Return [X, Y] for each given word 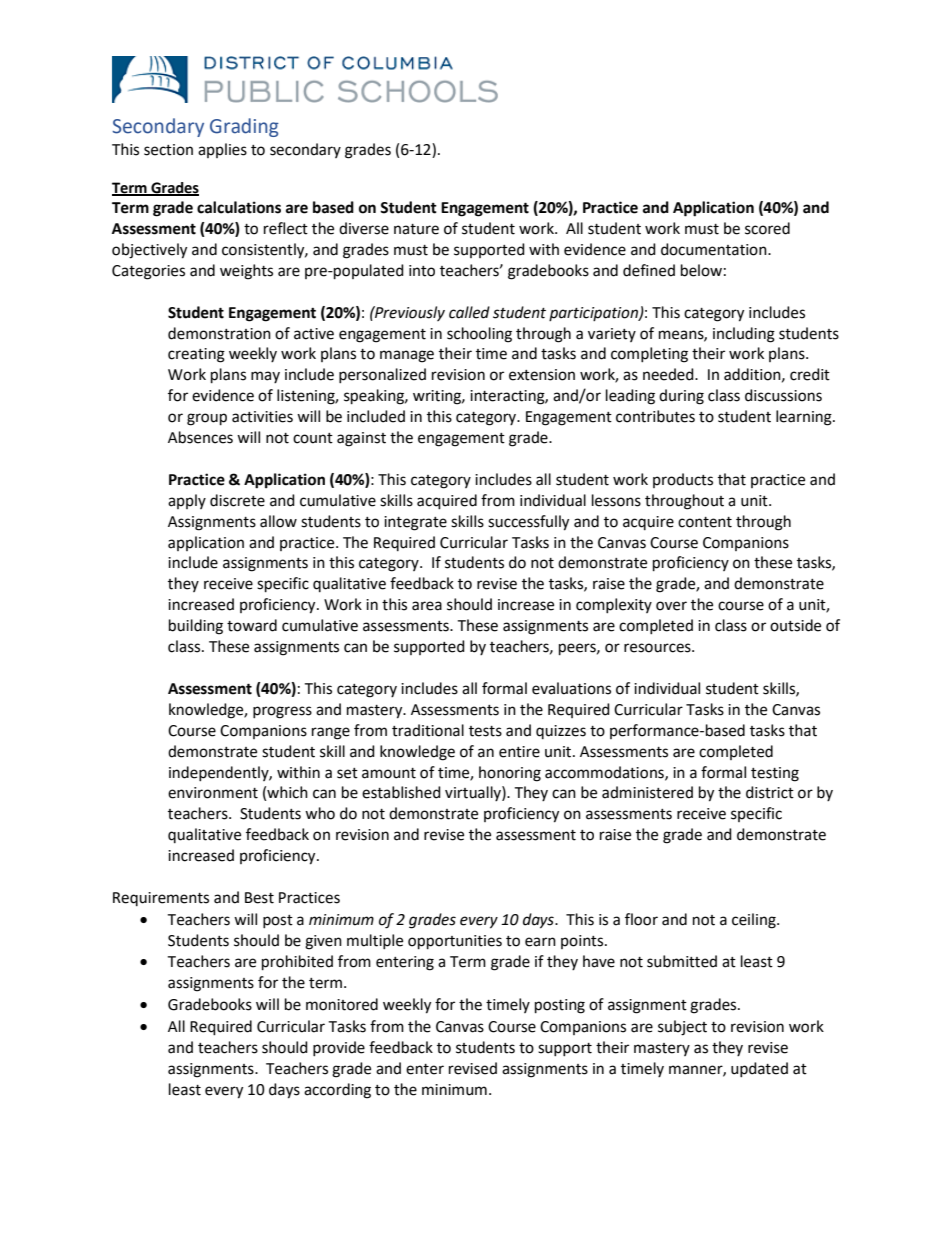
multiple [375, 941]
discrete [237, 500]
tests [485, 731]
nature [416, 229]
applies [222, 150]
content [705, 522]
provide [339, 1048]
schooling [479, 335]
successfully [528, 523]
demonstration [219, 333]
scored [767, 228]
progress [282, 712]
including [744, 335]
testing [775, 774]
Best [259, 898]
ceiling [755, 921]
